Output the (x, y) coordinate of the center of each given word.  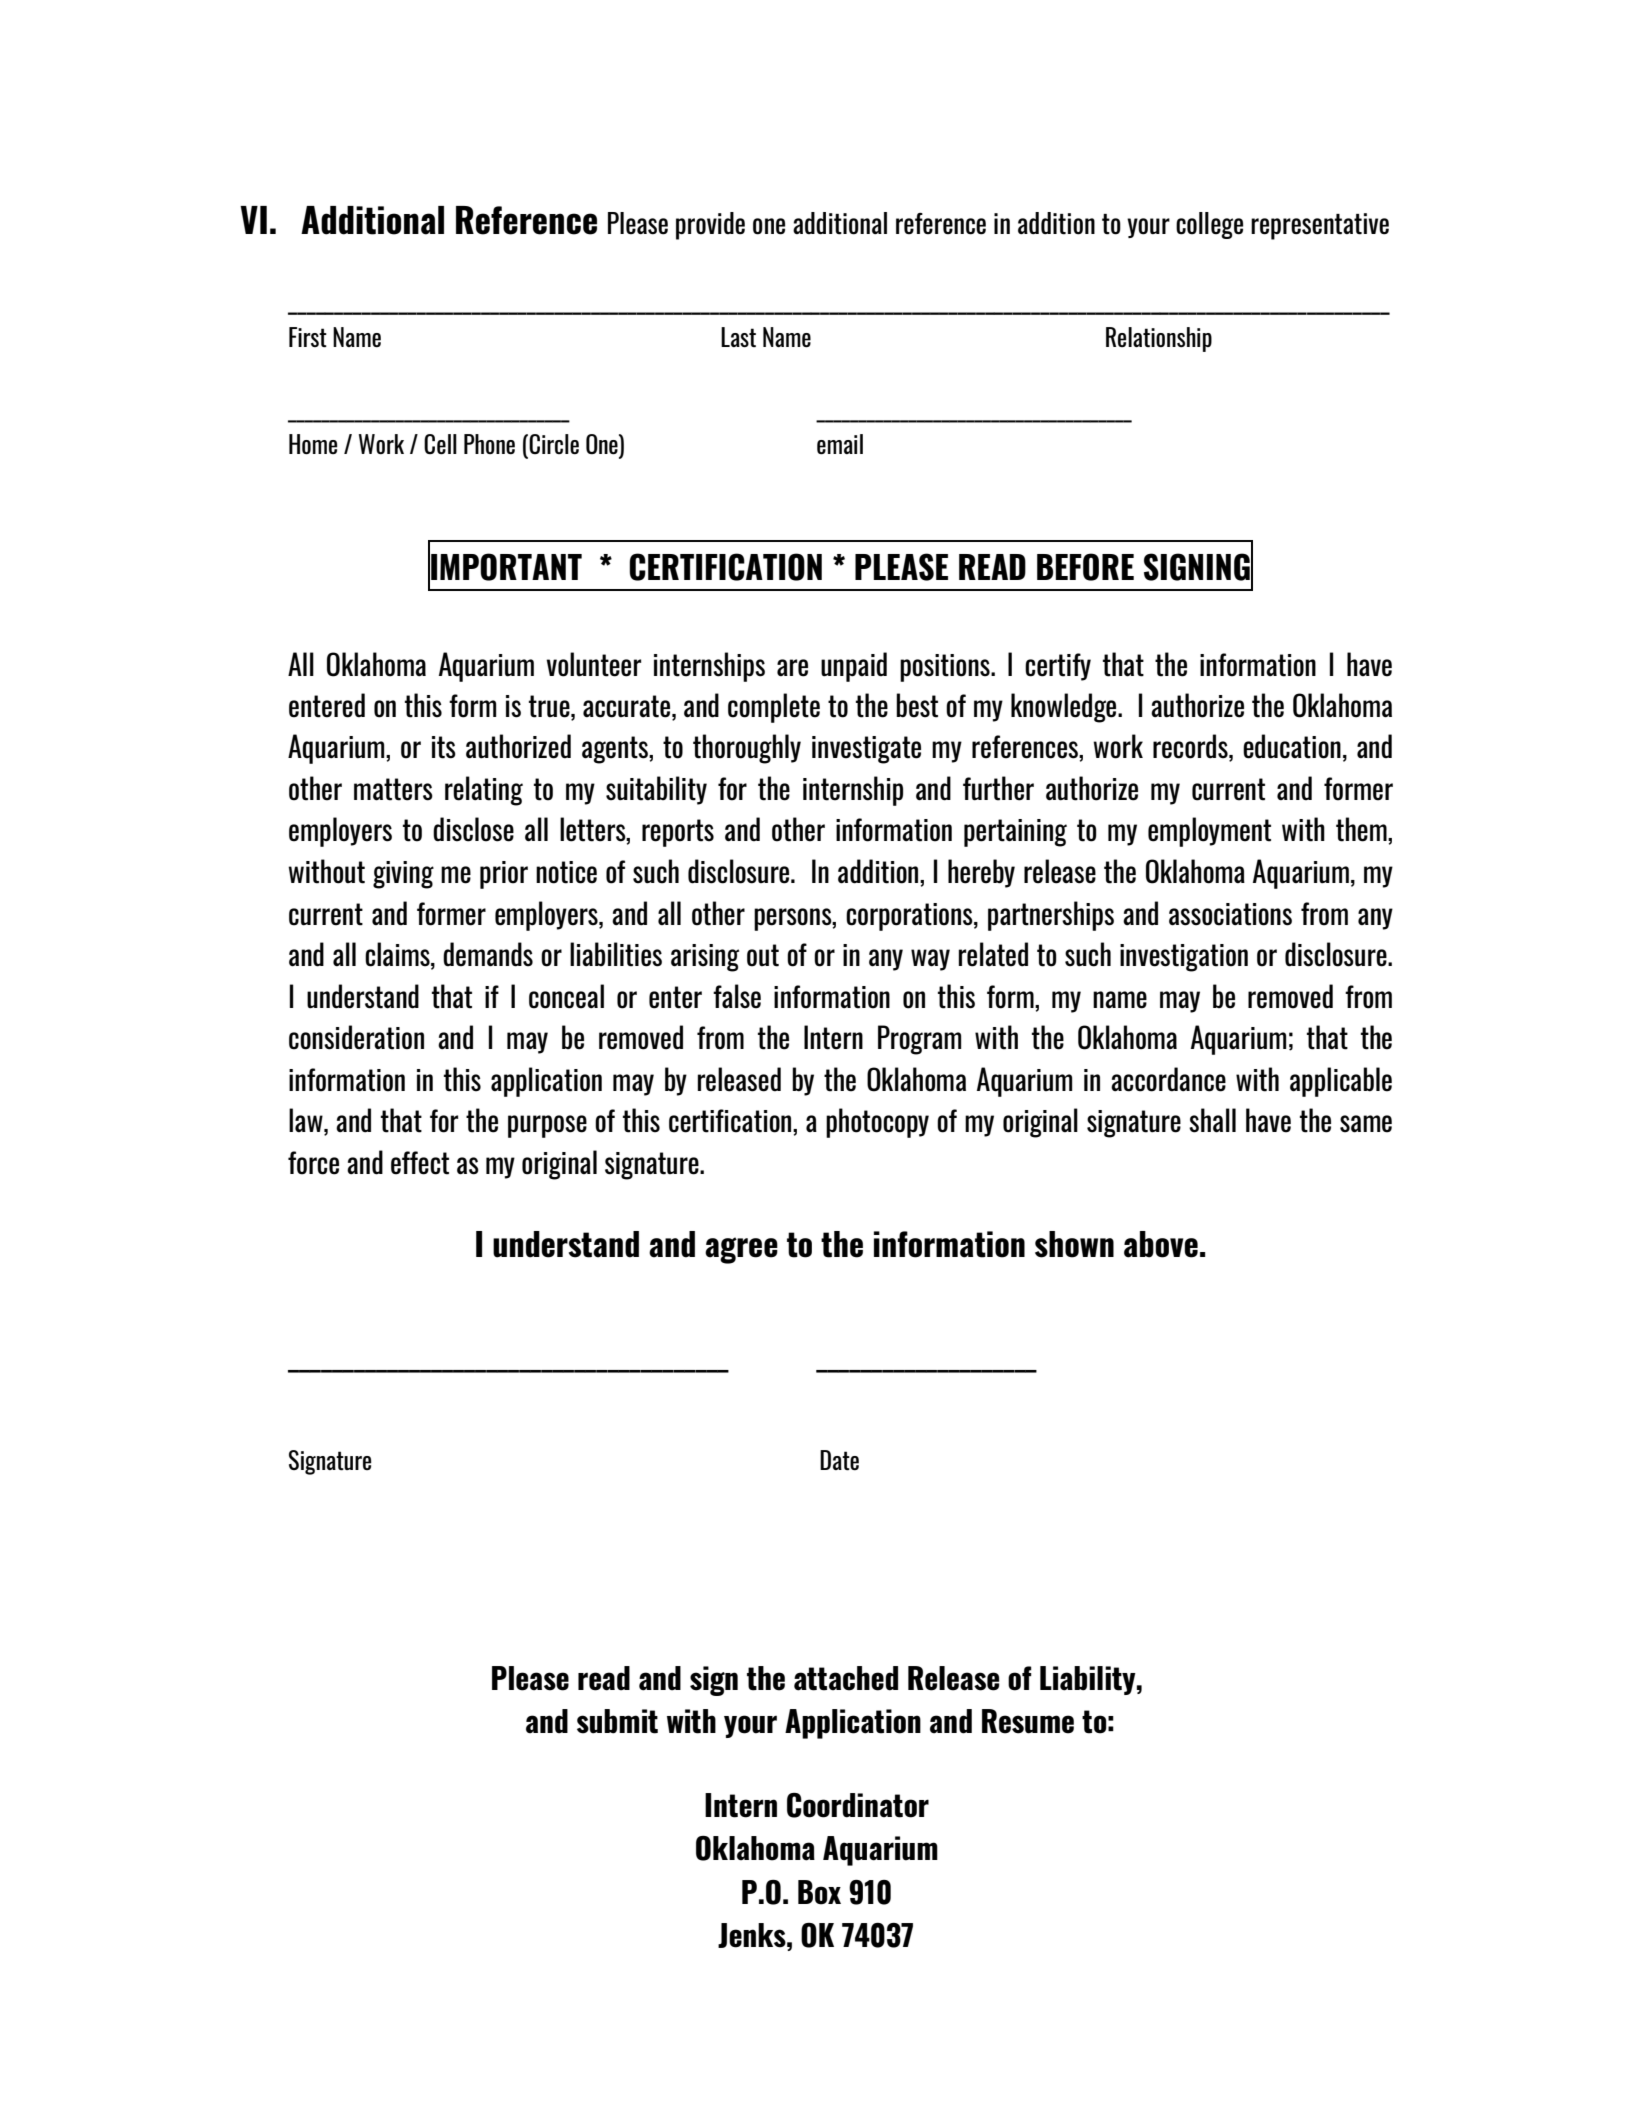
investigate (866, 750)
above (1161, 1244)
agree (741, 1250)
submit (617, 1721)
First (308, 337)
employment (1209, 832)
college (1209, 225)
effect (420, 1163)
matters (393, 789)
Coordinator (858, 1805)
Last (738, 337)
